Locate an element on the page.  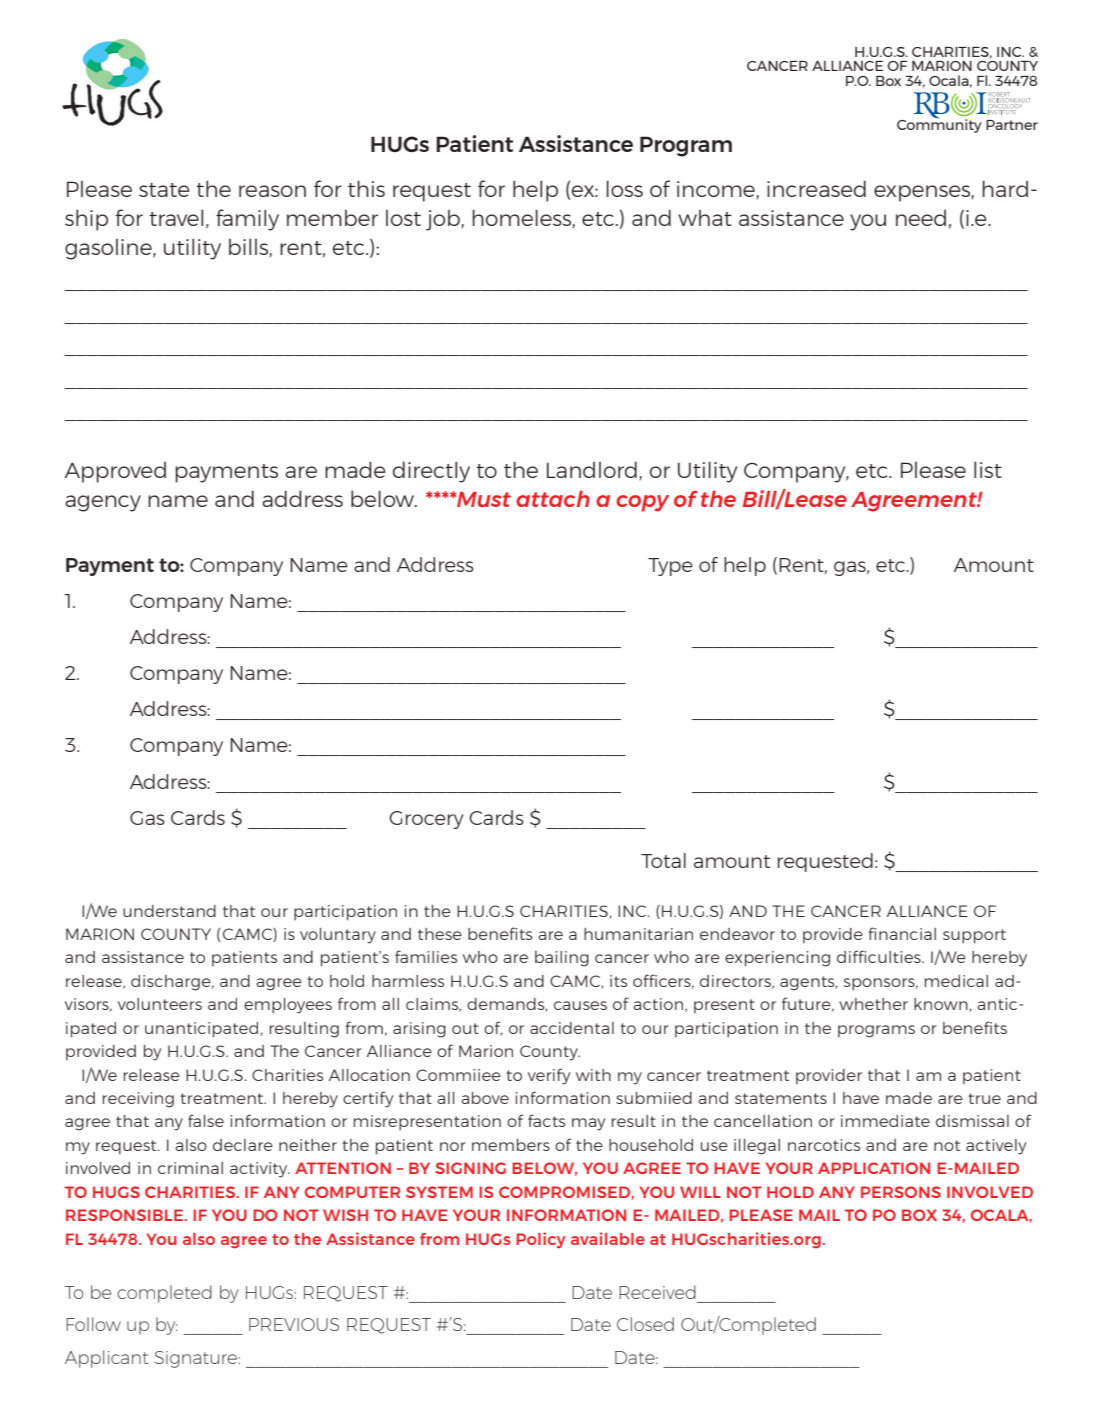
whether is located at coordinates (873, 1004).
